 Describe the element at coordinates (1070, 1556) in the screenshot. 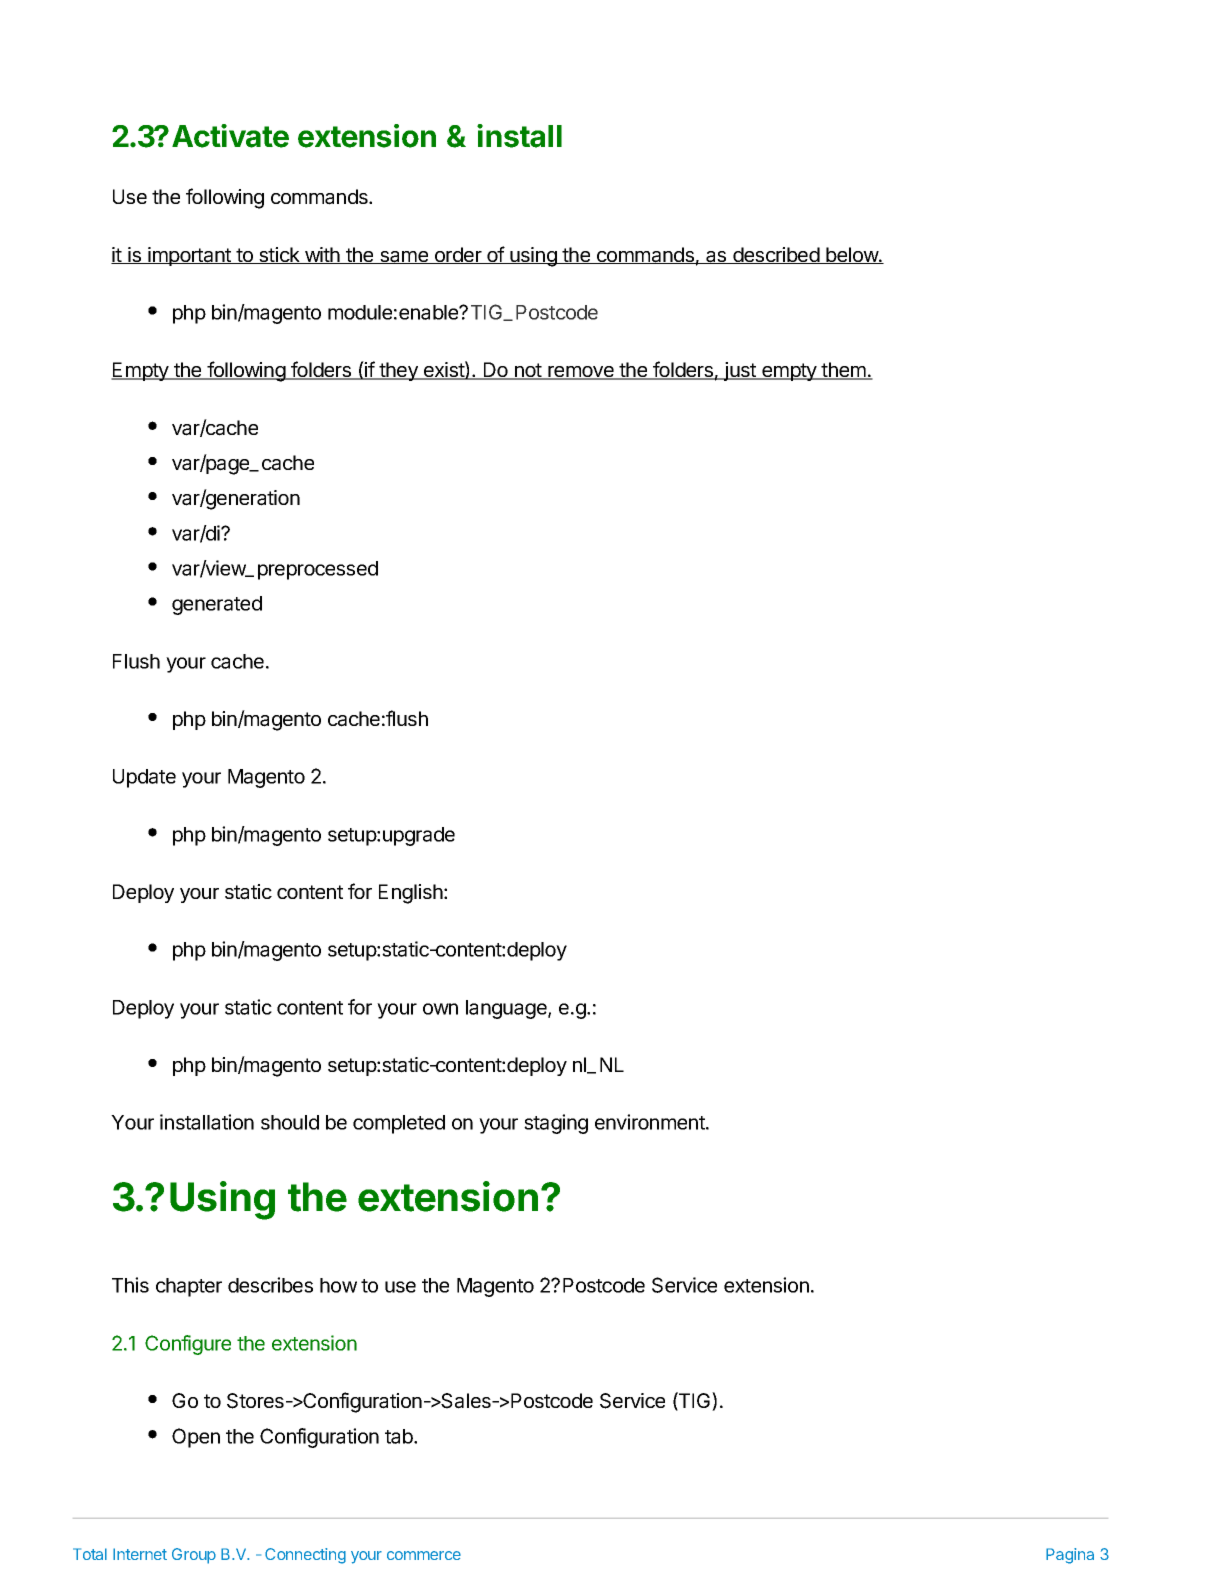

I see `Pagina` at that location.
